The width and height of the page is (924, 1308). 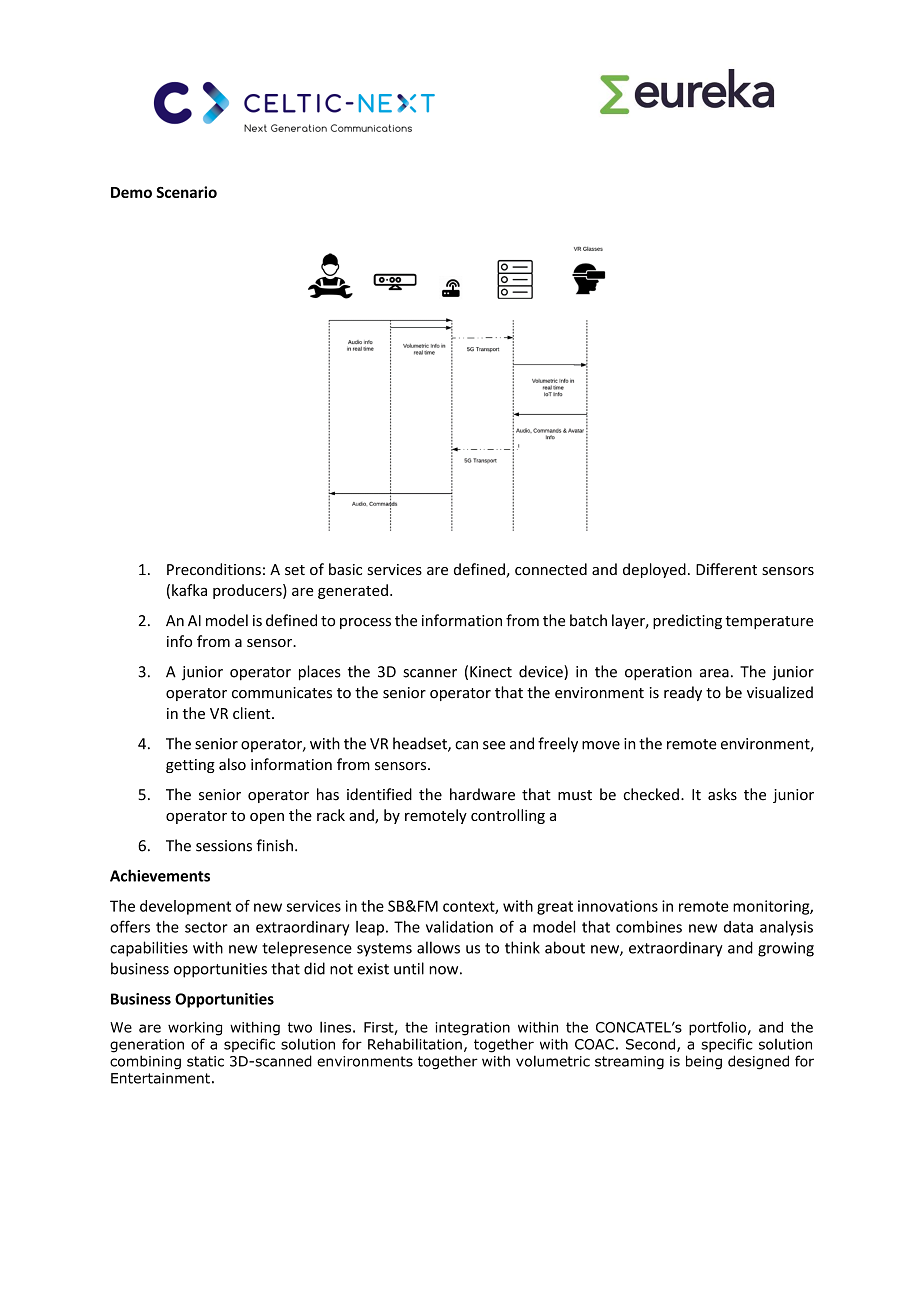 I want to click on integration, so click(x=473, y=1029).
